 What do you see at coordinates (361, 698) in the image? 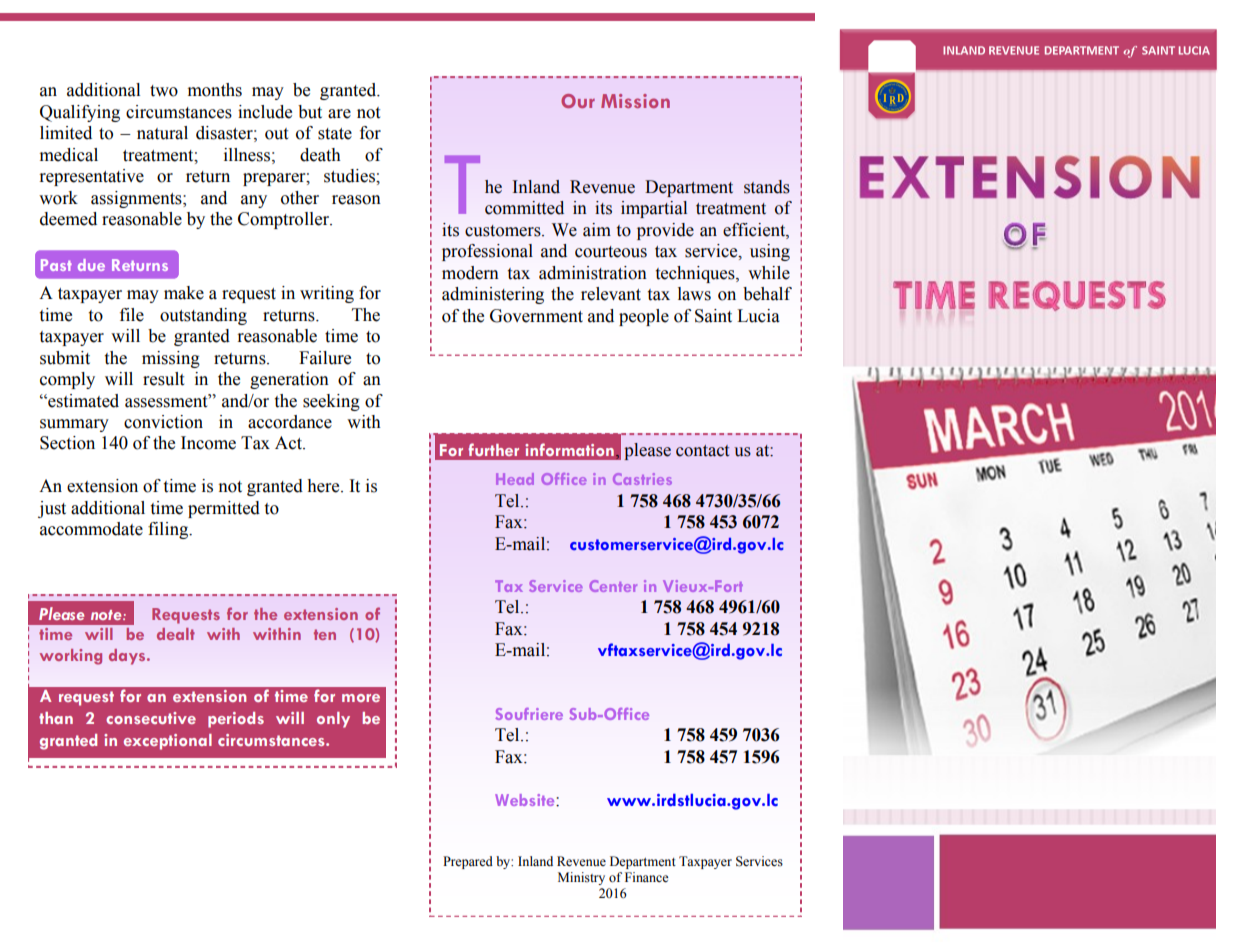
I see `more` at bounding box center [361, 698].
